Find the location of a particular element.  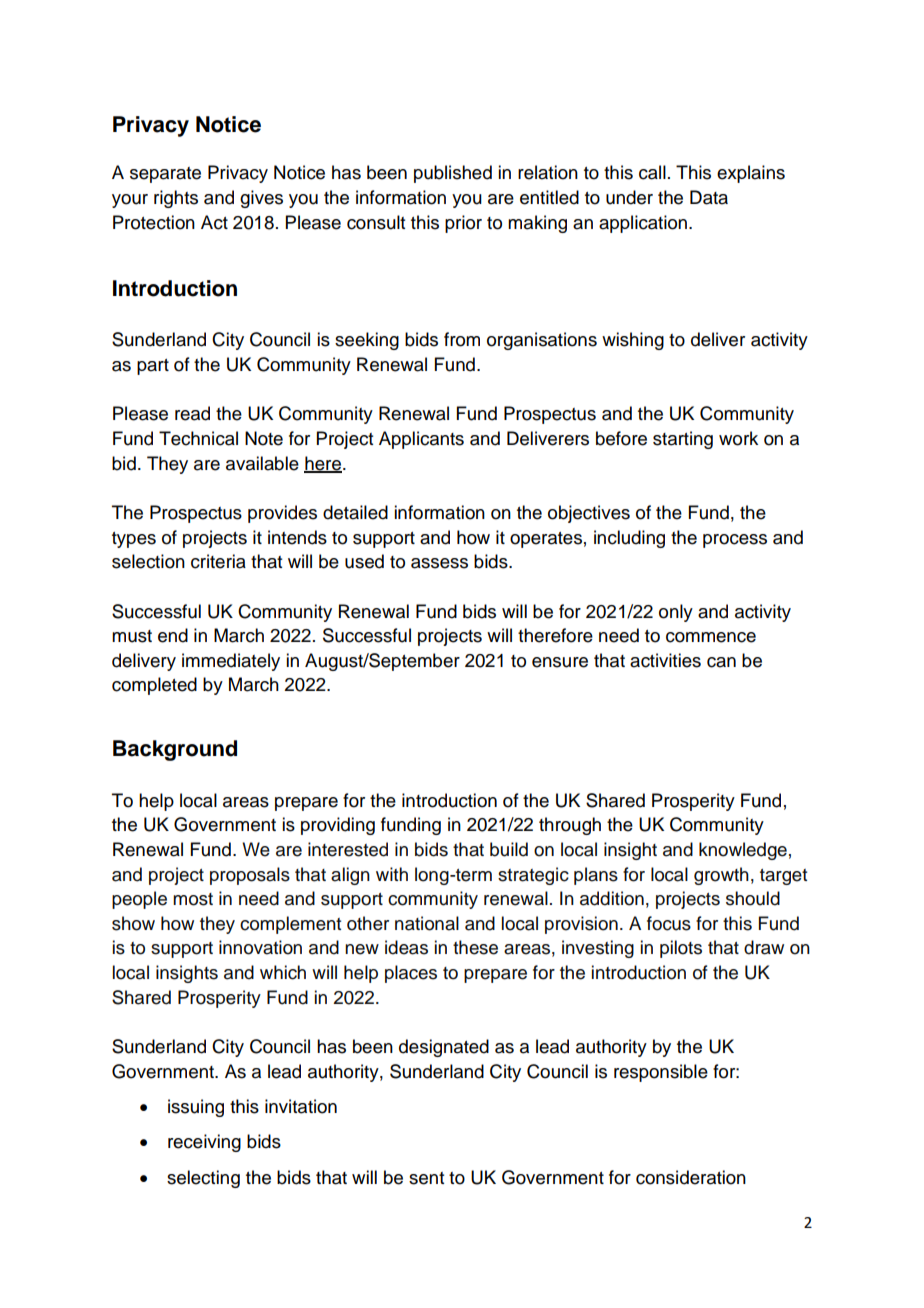

prior is located at coordinates (463, 224).
